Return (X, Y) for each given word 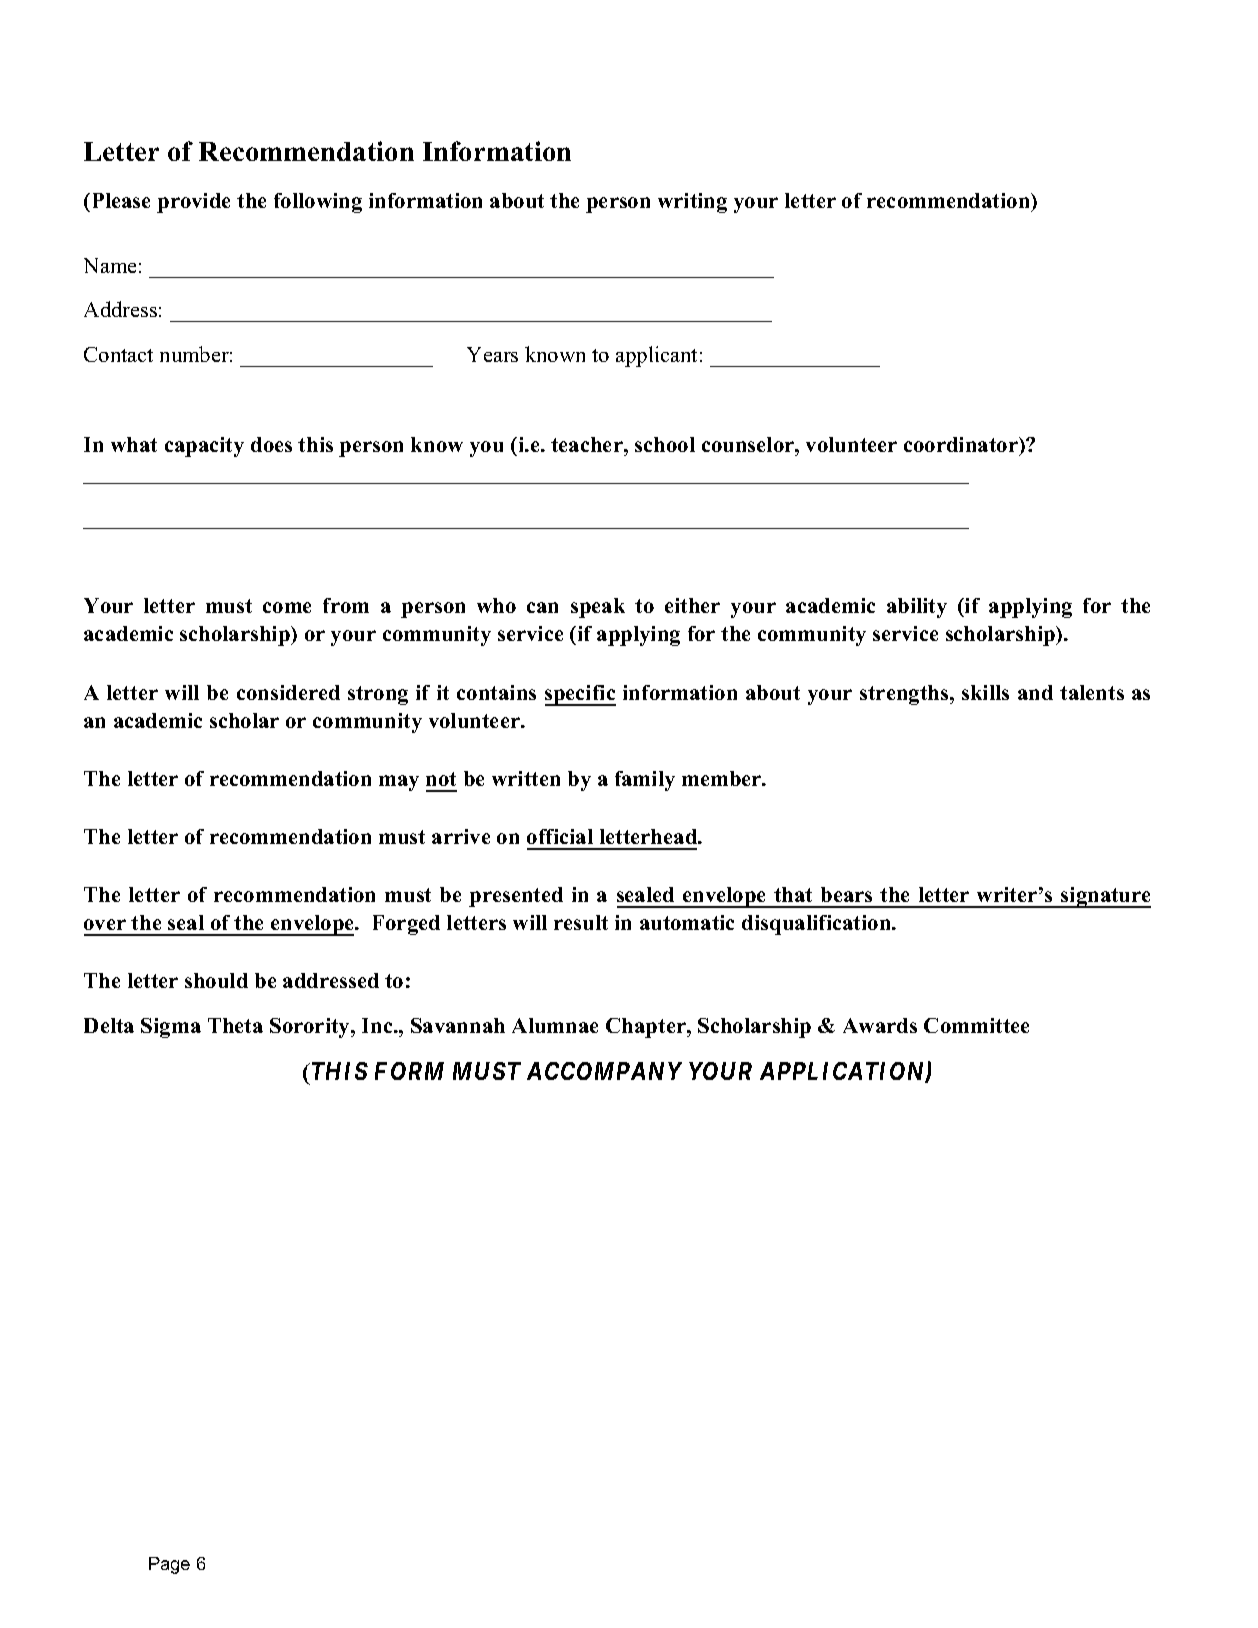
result (581, 922)
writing (692, 203)
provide (193, 203)
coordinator (962, 444)
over (105, 924)
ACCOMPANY (604, 1071)
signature (1105, 897)
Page (169, 1565)
